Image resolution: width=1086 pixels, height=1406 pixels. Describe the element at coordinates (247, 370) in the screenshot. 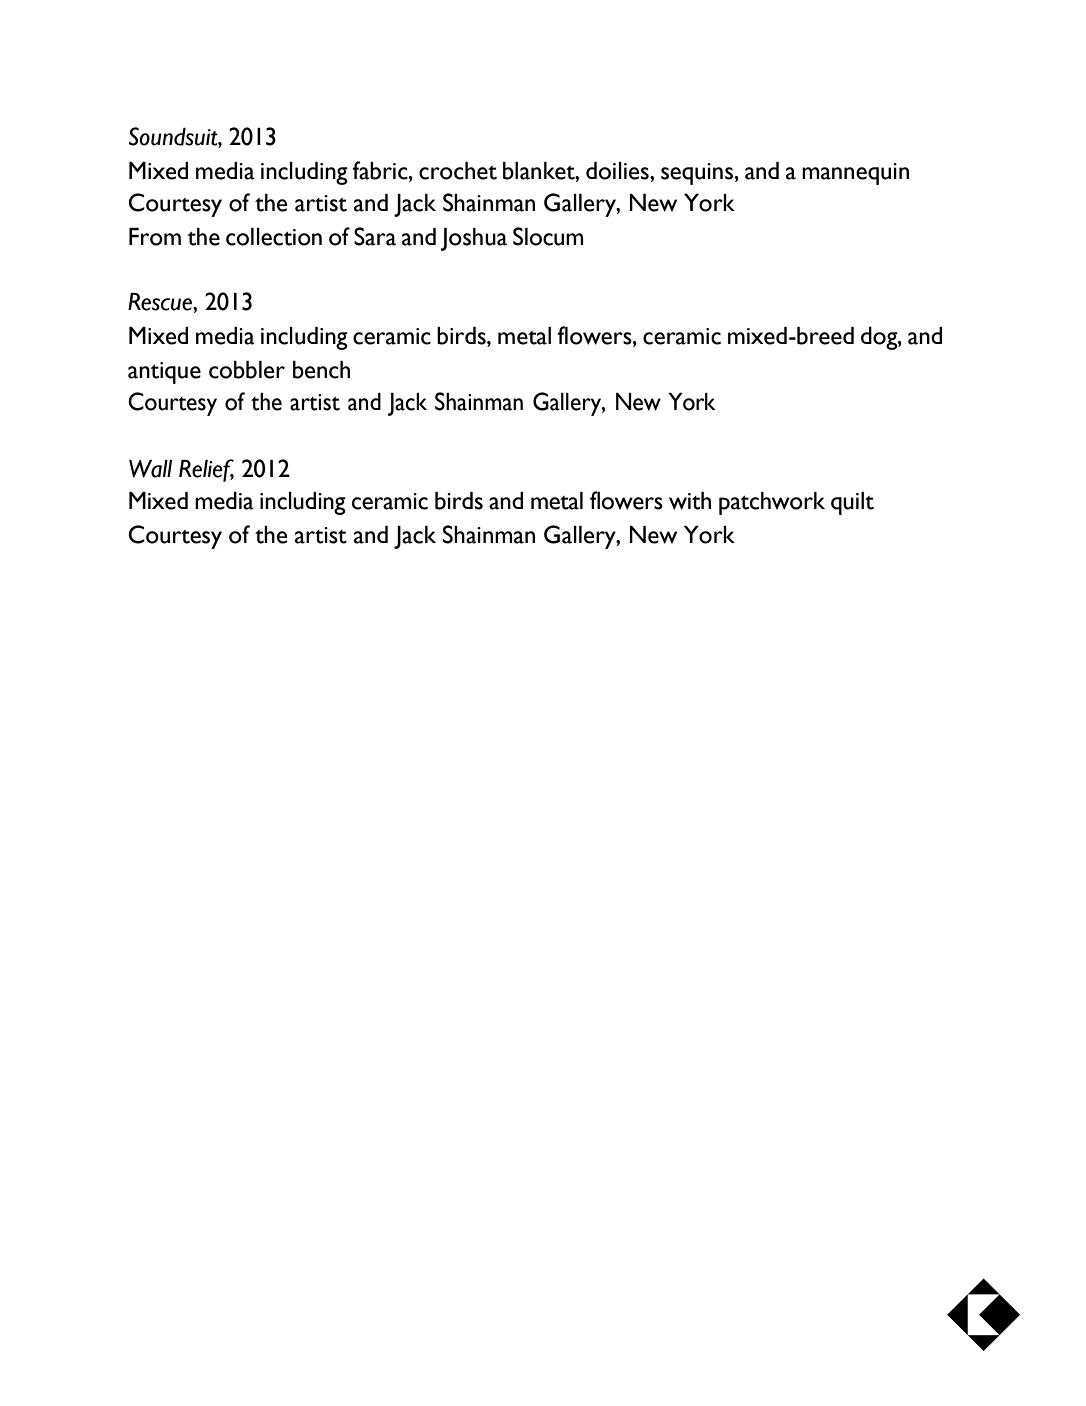

I see `cobbler` at that location.
